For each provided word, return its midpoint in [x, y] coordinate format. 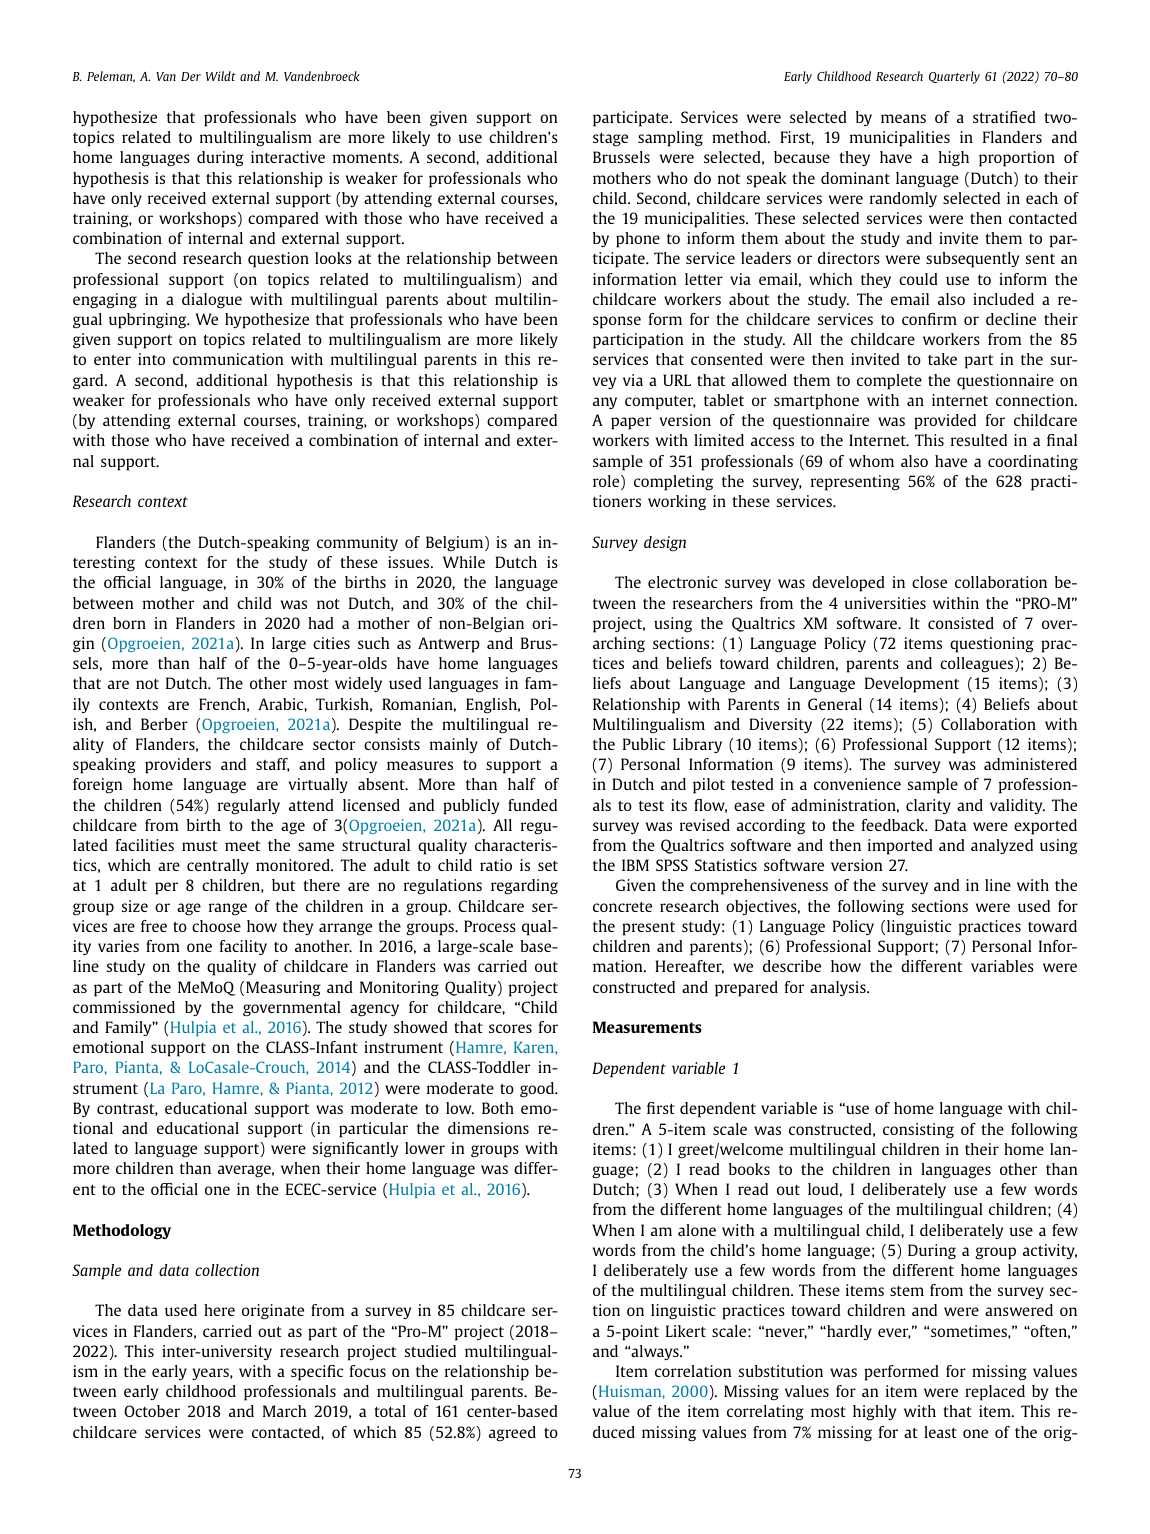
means [903, 118]
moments [367, 158]
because [802, 157]
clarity [928, 806]
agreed [512, 1434]
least [940, 1432]
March [284, 1411]
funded [532, 805]
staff [273, 765]
